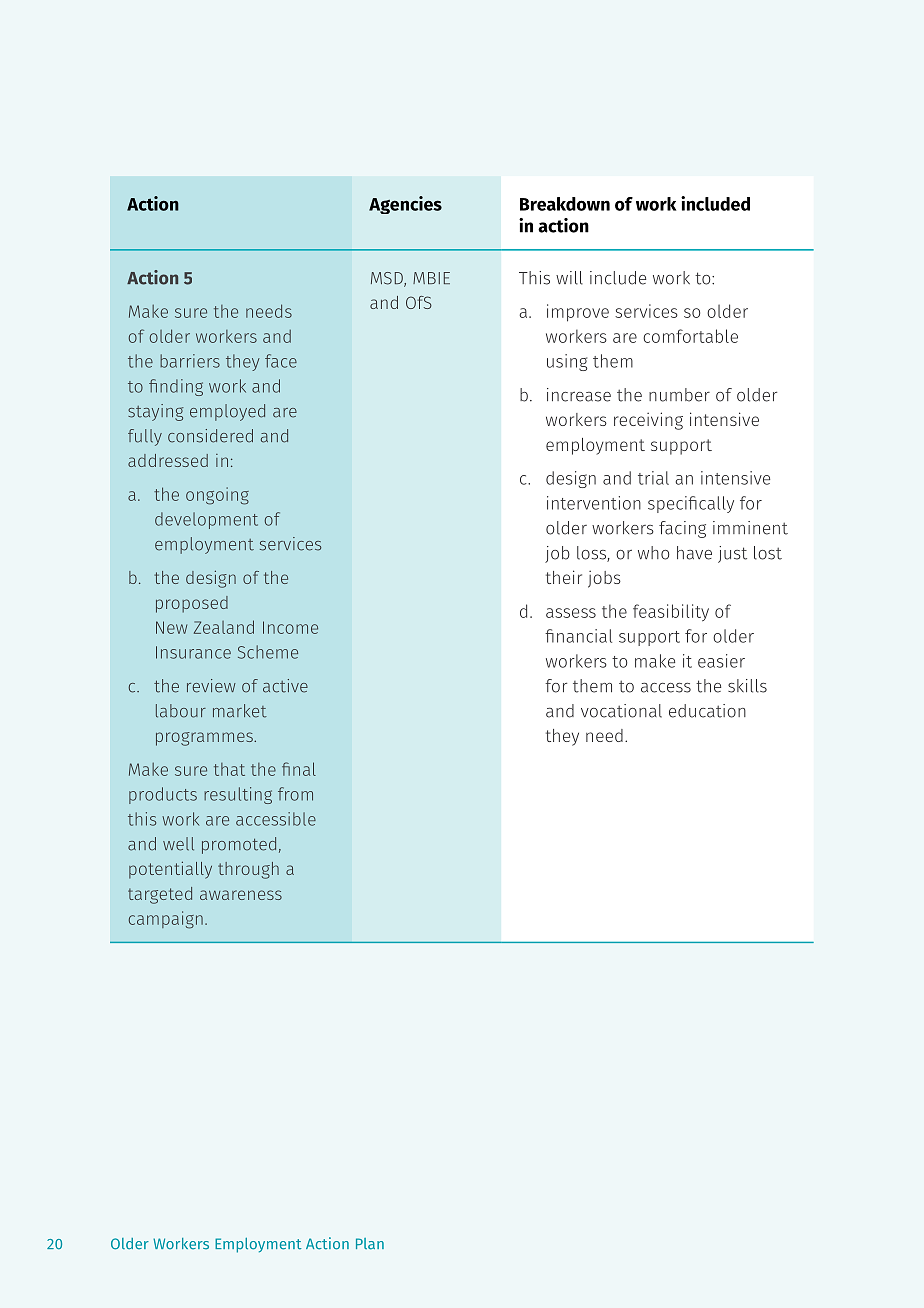 The image size is (924, 1308). I want to click on development, so click(206, 520).
